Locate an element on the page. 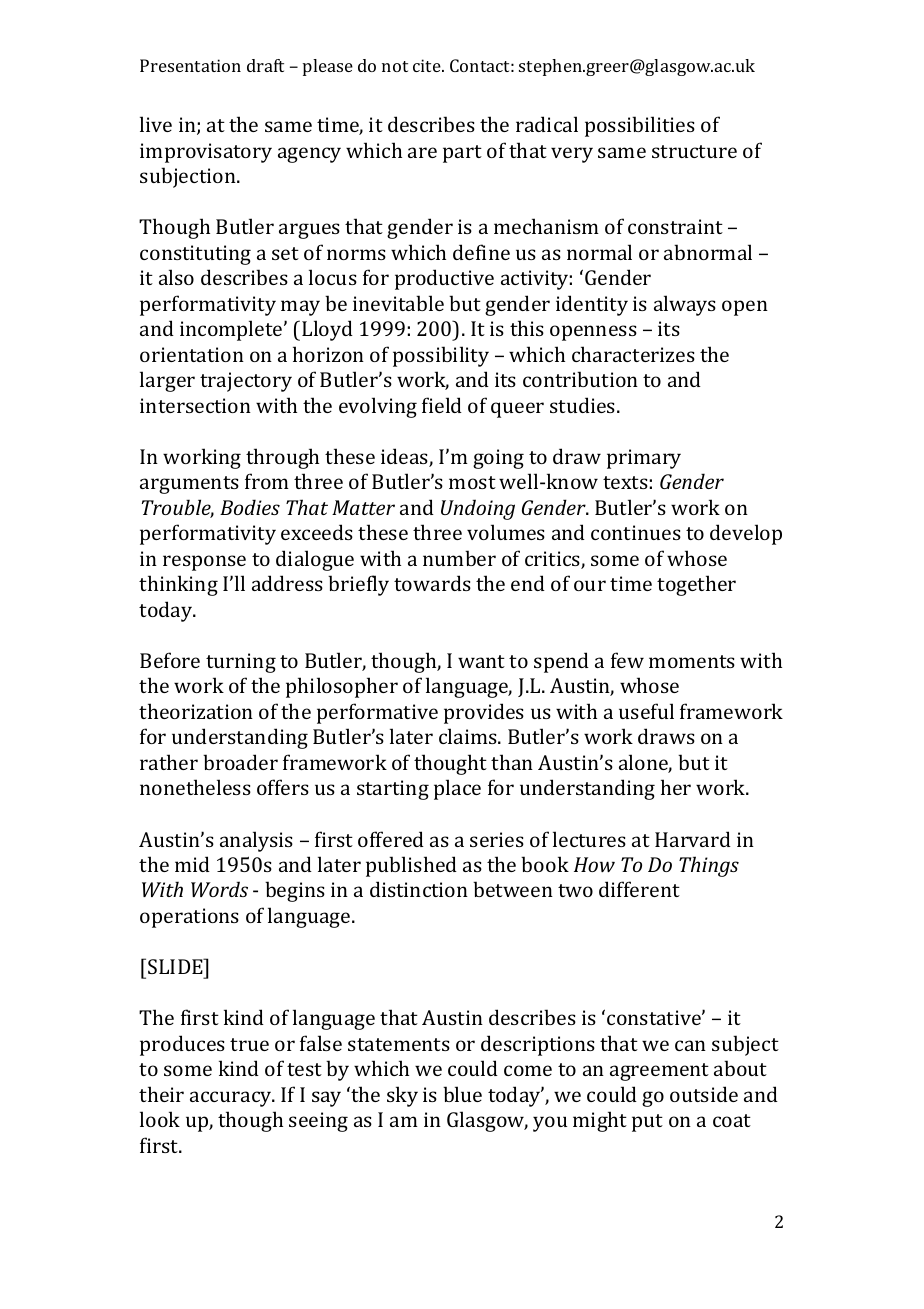  agreement is located at coordinates (659, 1072).
